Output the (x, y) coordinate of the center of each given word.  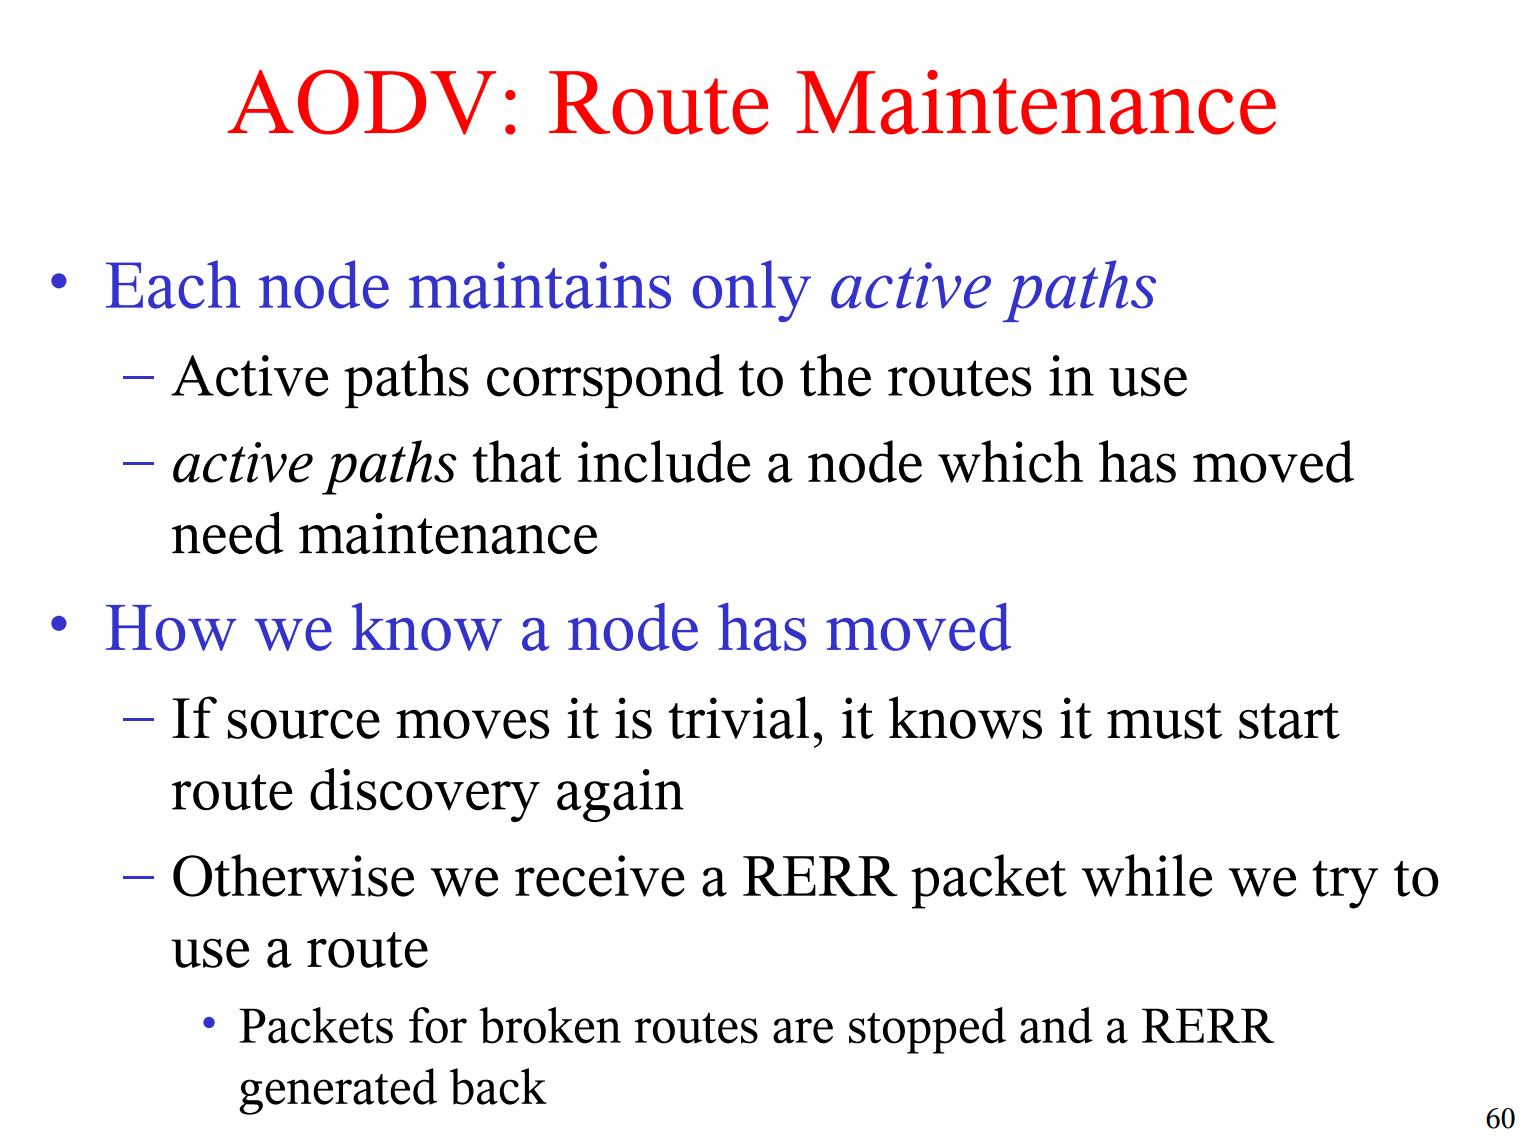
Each (173, 284)
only (752, 291)
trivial (739, 717)
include (664, 461)
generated (338, 1091)
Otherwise (293, 875)
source (304, 724)
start (1289, 721)
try (1345, 885)
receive (600, 876)
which (1010, 461)
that (517, 461)
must (1164, 721)
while (1147, 875)
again (620, 795)
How (171, 628)
